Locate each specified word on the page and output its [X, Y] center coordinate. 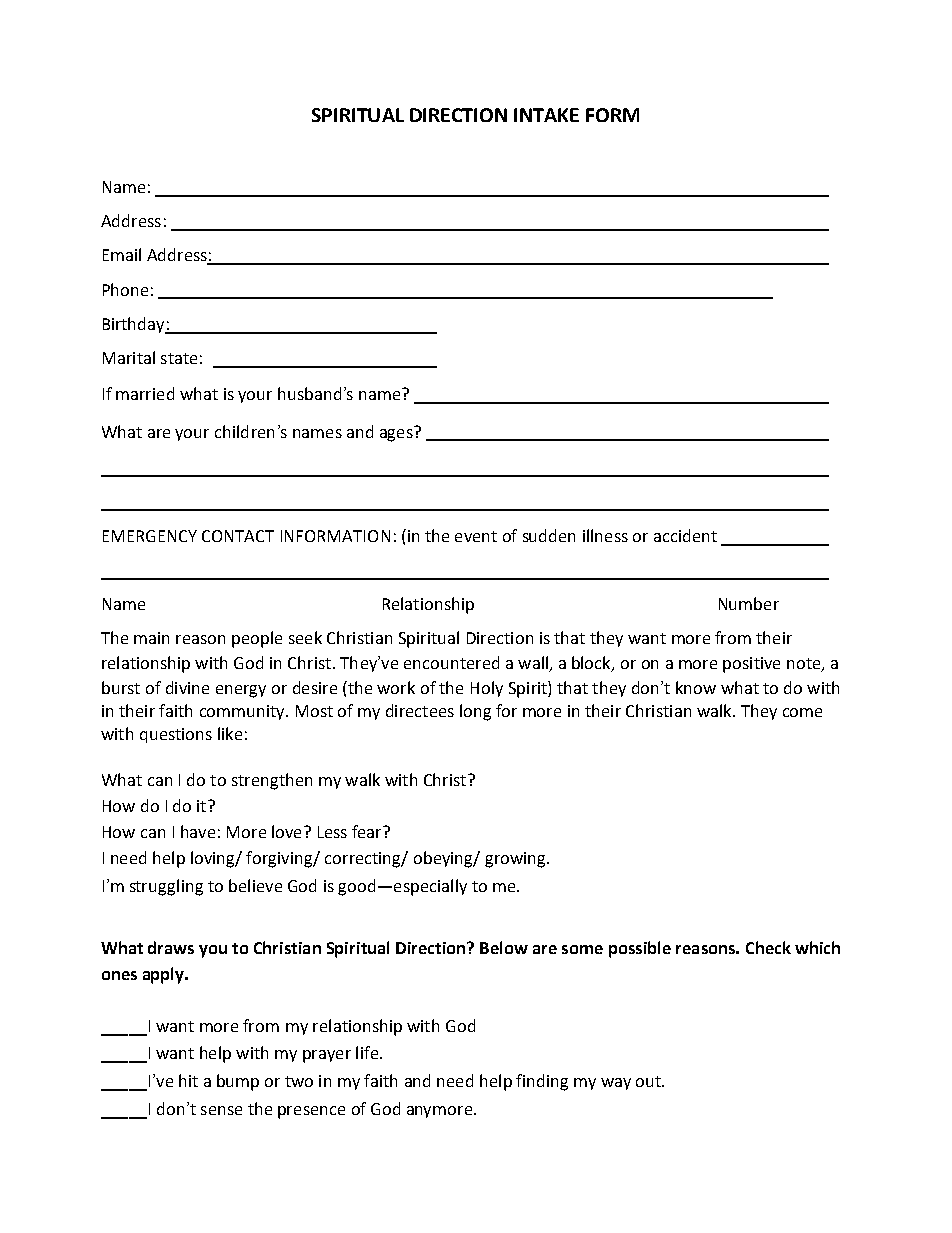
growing [516, 860]
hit [188, 1080]
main [151, 638]
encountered [451, 662]
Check [768, 947]
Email [122, 254]
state [179, 358]
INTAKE [546, 115]
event [476, 536]
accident [685, 535]
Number [749, 603]
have [198, 831]
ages [397, 434]
